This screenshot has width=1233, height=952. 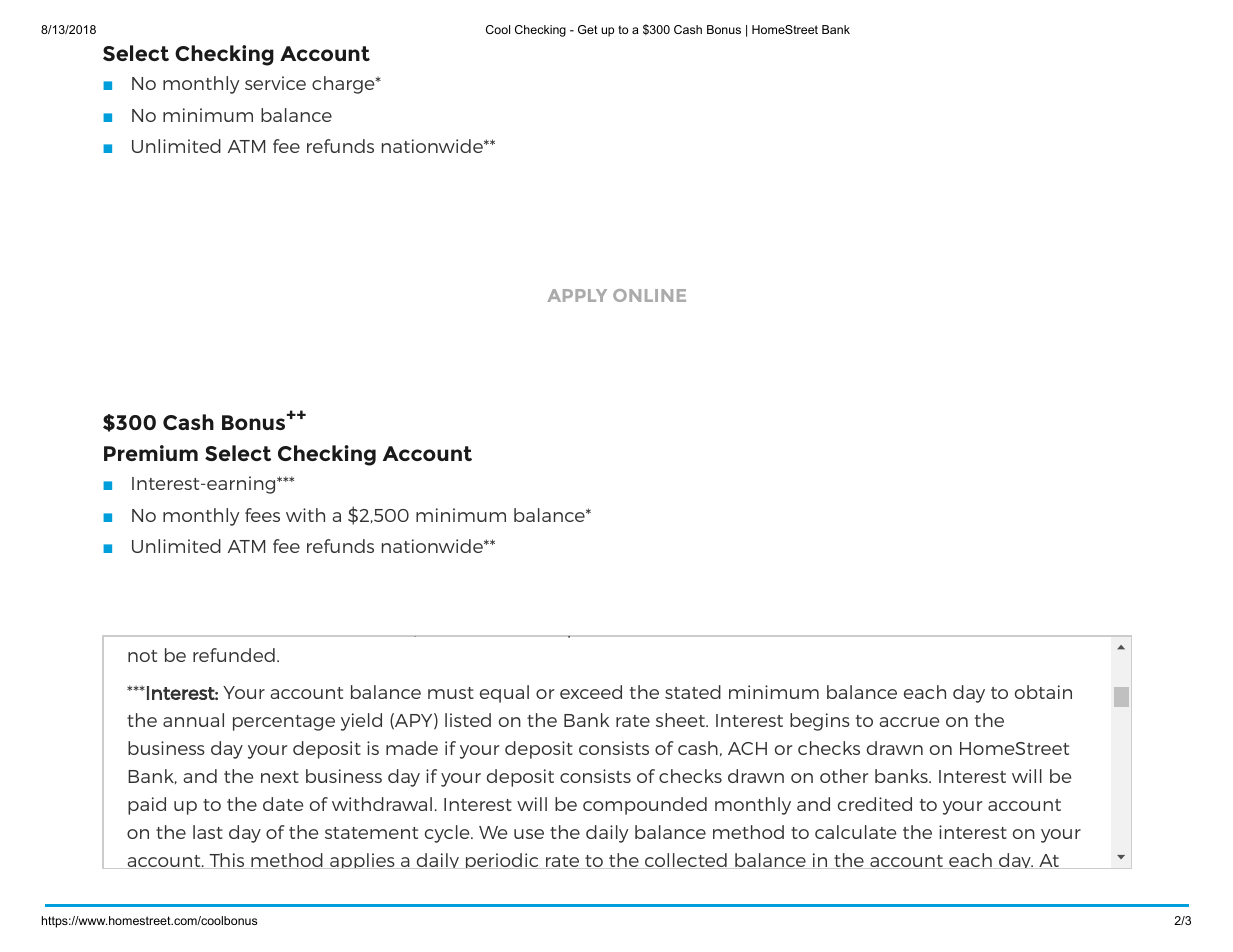 What do you see at coordinates (588, 29) in the screenshot?
I see `Get` at bounding box center [588, 29].
